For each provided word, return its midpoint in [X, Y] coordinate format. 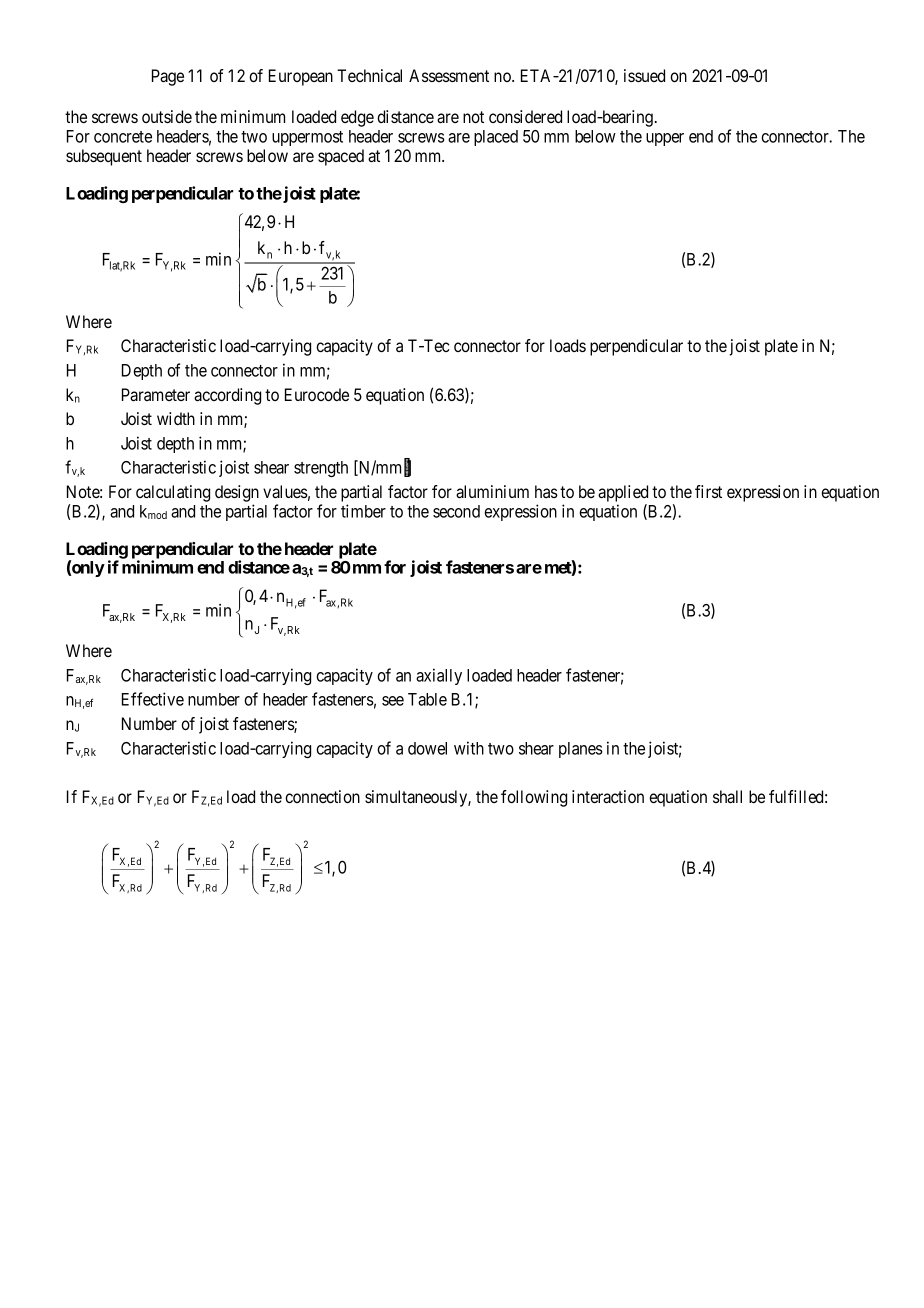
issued [644, 75]
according [227, 396]
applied [623, 493]
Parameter [156, 394]
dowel [427, 748]
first [708, 491]
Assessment [449, 75]
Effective [153, 699]
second [456, 511]
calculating [173, 493]
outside [167, 116]
